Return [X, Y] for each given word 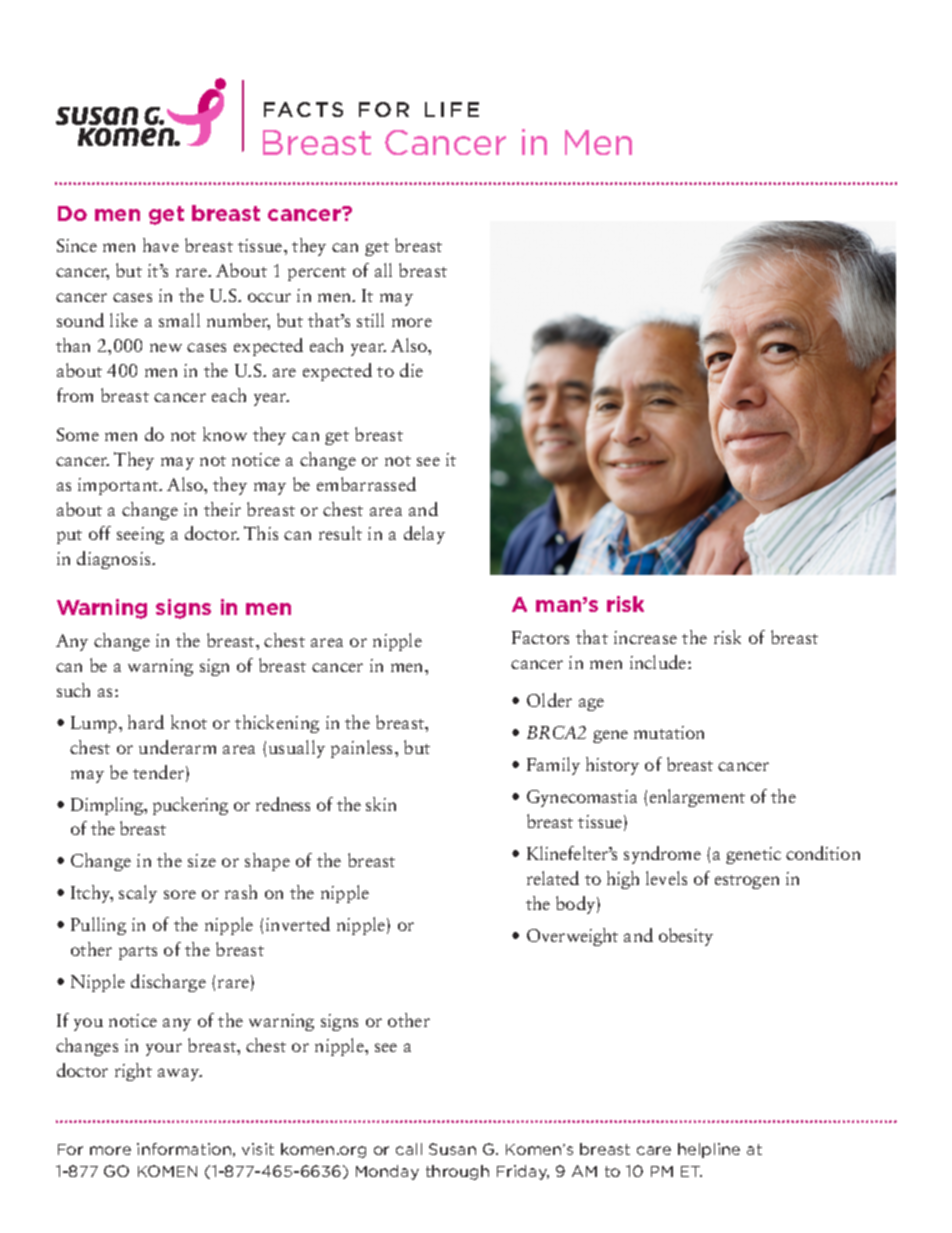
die [411, 370]
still [370, 320]
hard [146, 722]
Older [549, 700]
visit [258, 1149]
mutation [669, 732]
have [161, 245]
